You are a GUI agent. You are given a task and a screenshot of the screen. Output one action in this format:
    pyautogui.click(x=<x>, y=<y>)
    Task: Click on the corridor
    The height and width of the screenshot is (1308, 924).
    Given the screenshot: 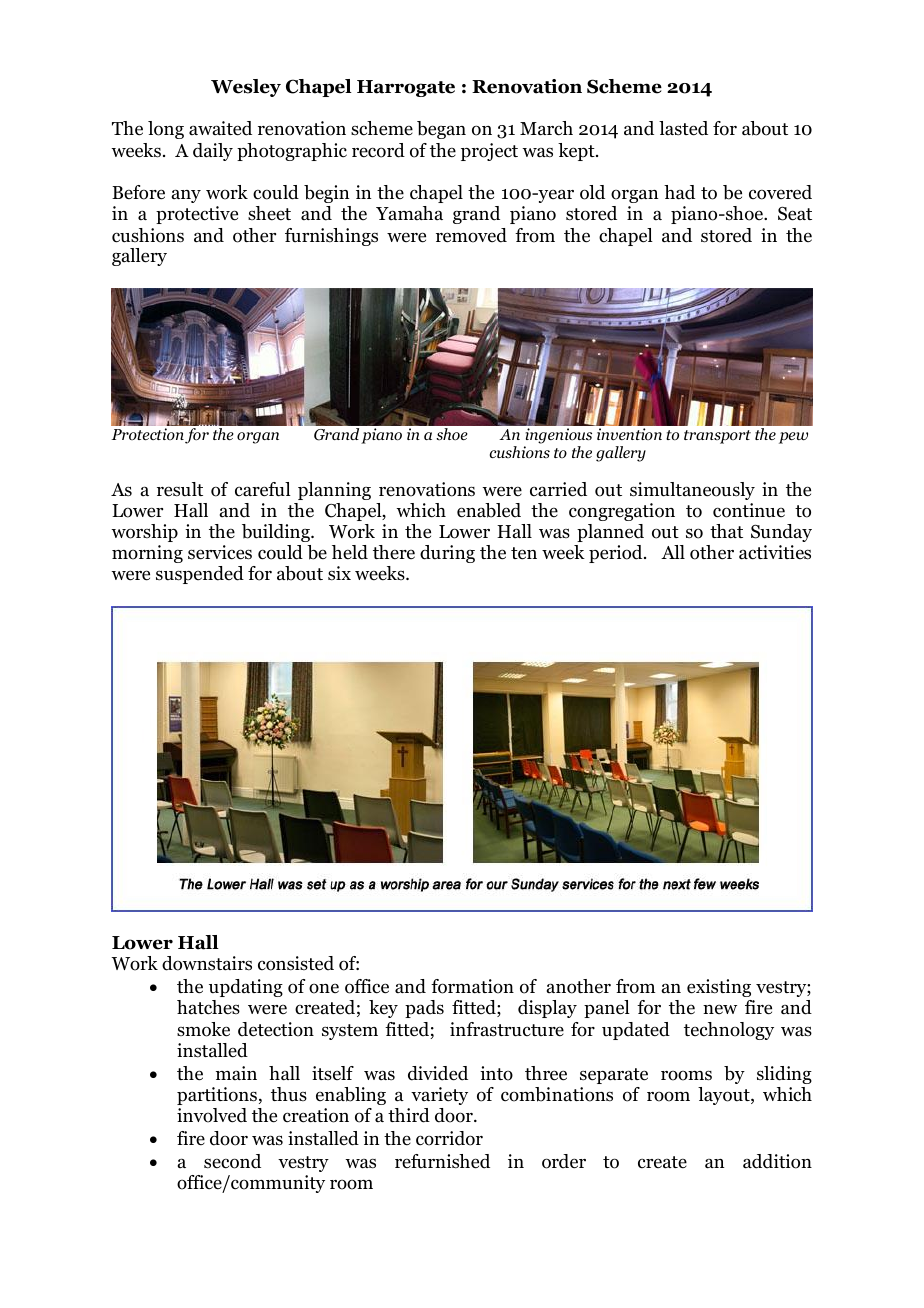 What is the action you would take?
    pyautogui.click(x=449, y=1138)
